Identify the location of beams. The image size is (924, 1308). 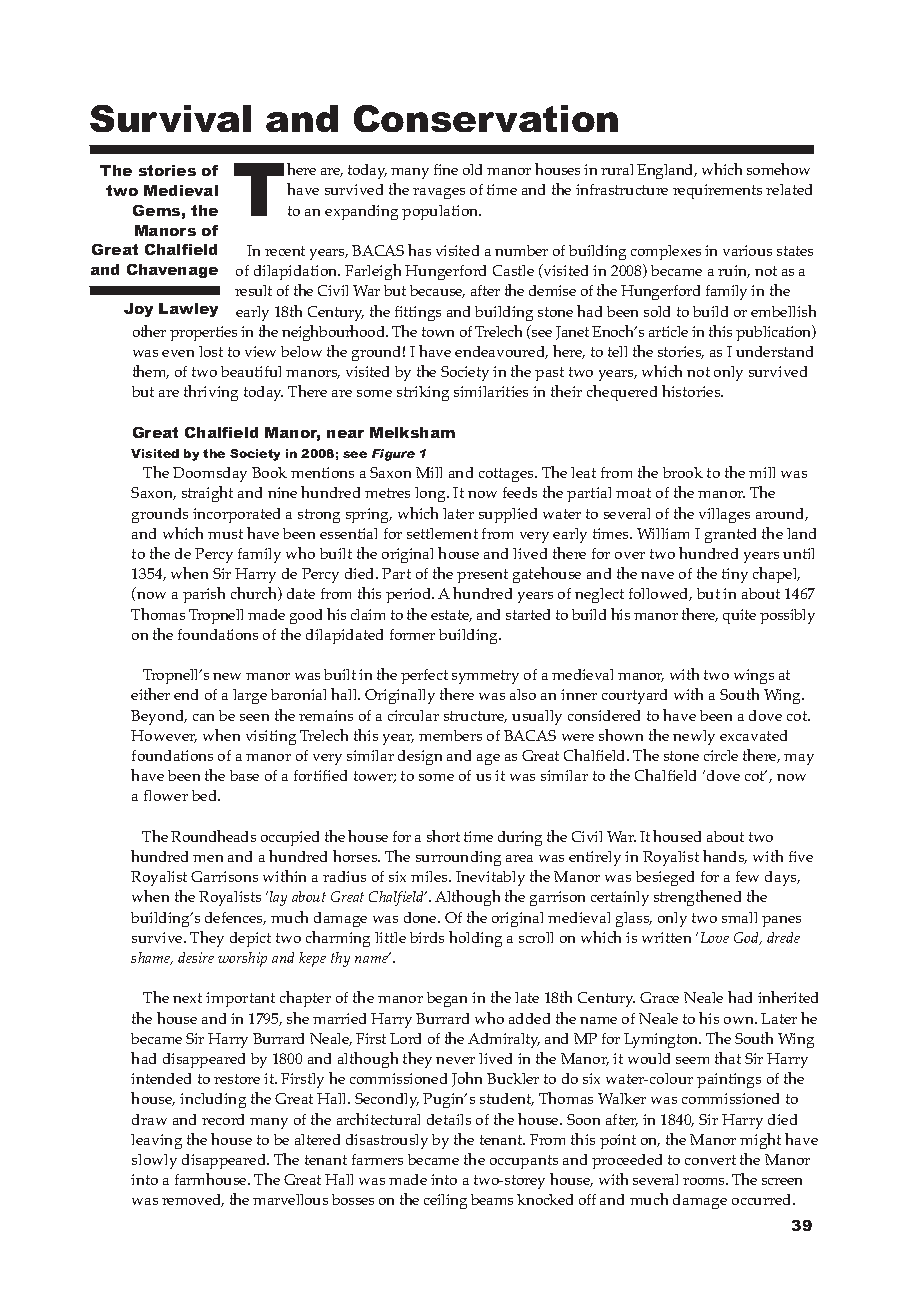
(492, 1199).
